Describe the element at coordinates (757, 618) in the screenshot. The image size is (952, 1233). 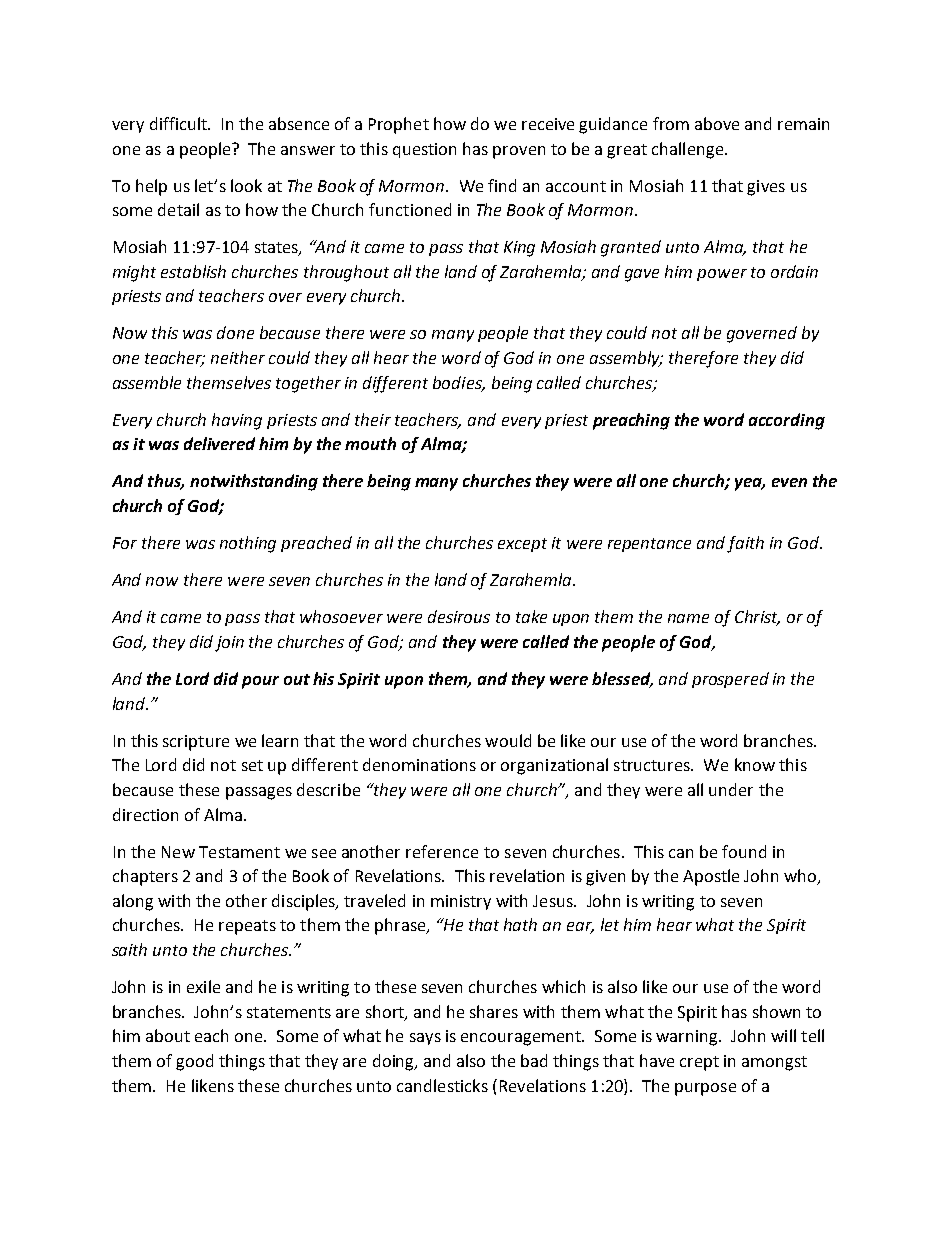
I see `Christ` at that location.
